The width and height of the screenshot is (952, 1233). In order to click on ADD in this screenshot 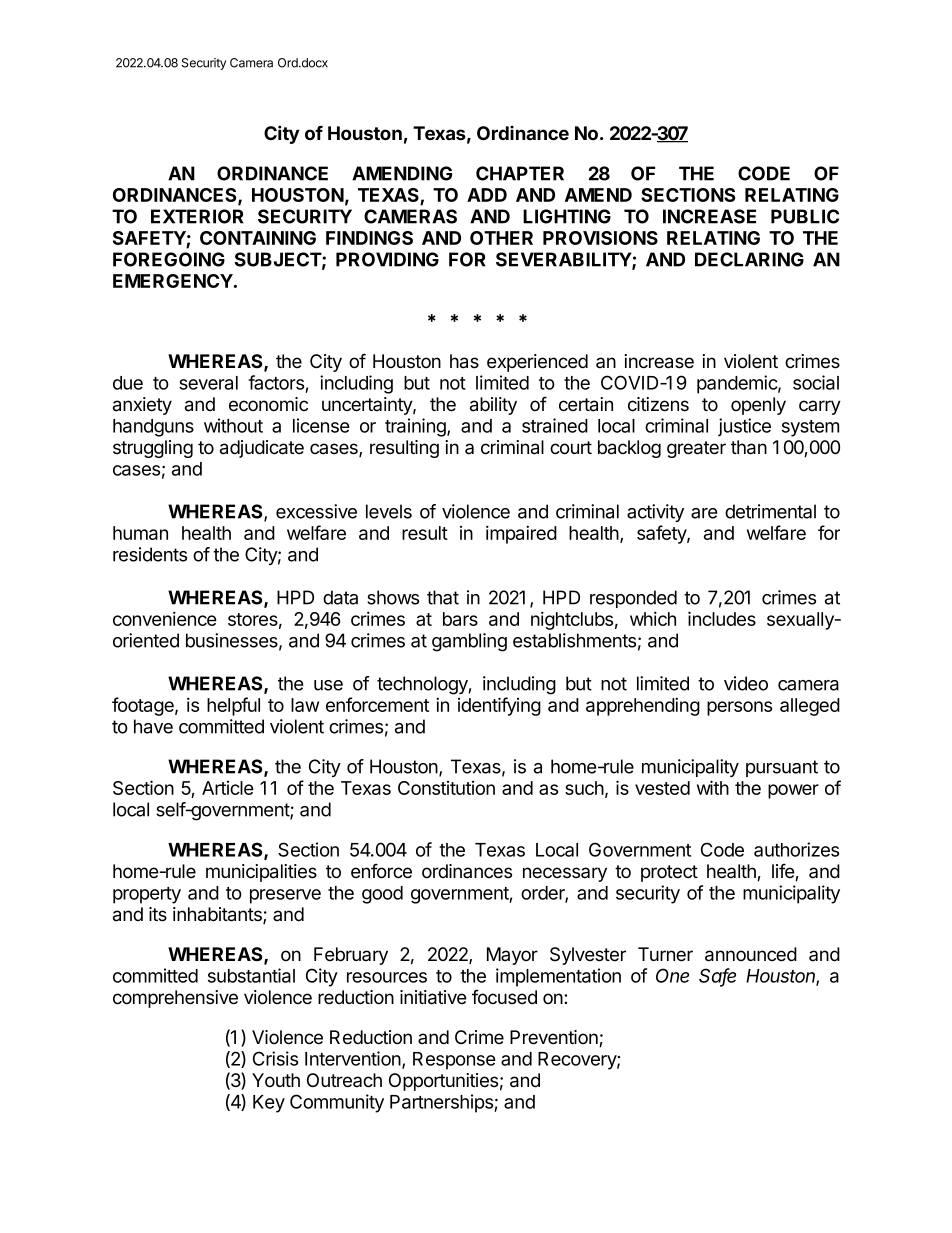, I will do `click(487, 195)`.
